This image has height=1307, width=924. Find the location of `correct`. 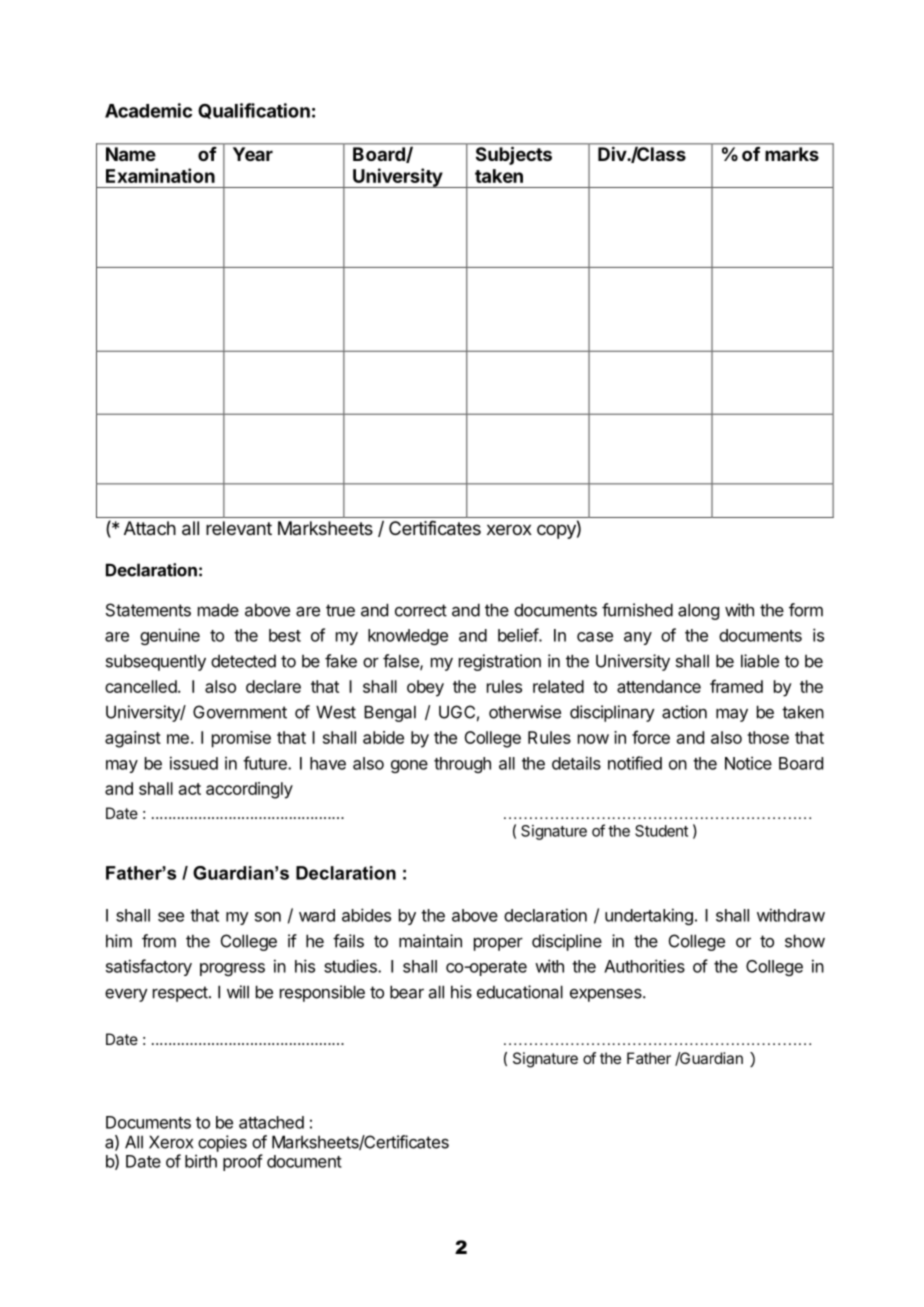

correct is located at coordinates (421, 610).
